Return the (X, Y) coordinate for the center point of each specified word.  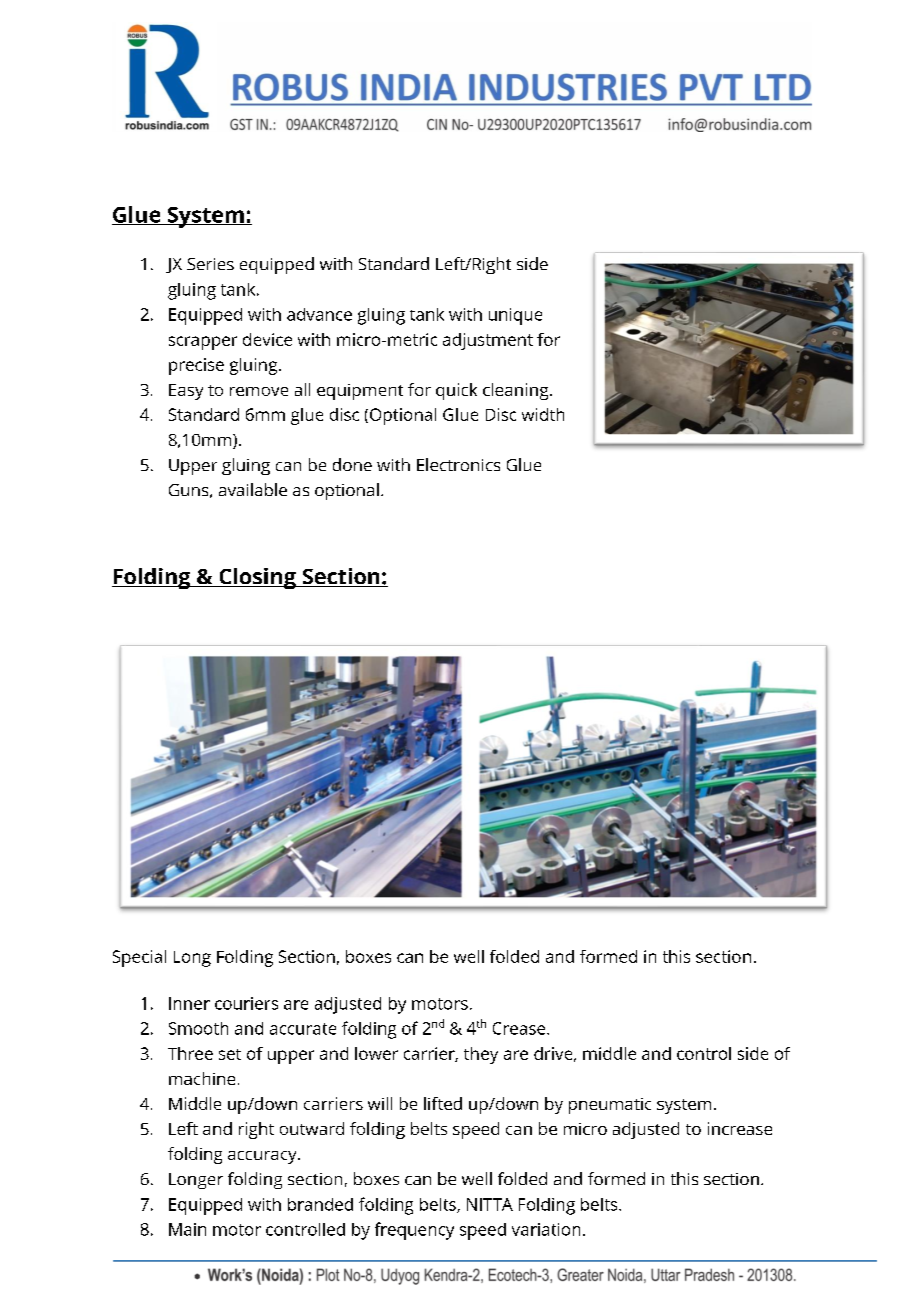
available (253, 489)
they (481, 1055)
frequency (414, 1231)
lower (376, 1053)
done (352, 464)
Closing (257, 578)
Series (210, 264)
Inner (189, 1003)
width (543, 414)
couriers (246, 1003)
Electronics (458, 464)
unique (515, 316)
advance (319, 314)
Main (187, 1229)
